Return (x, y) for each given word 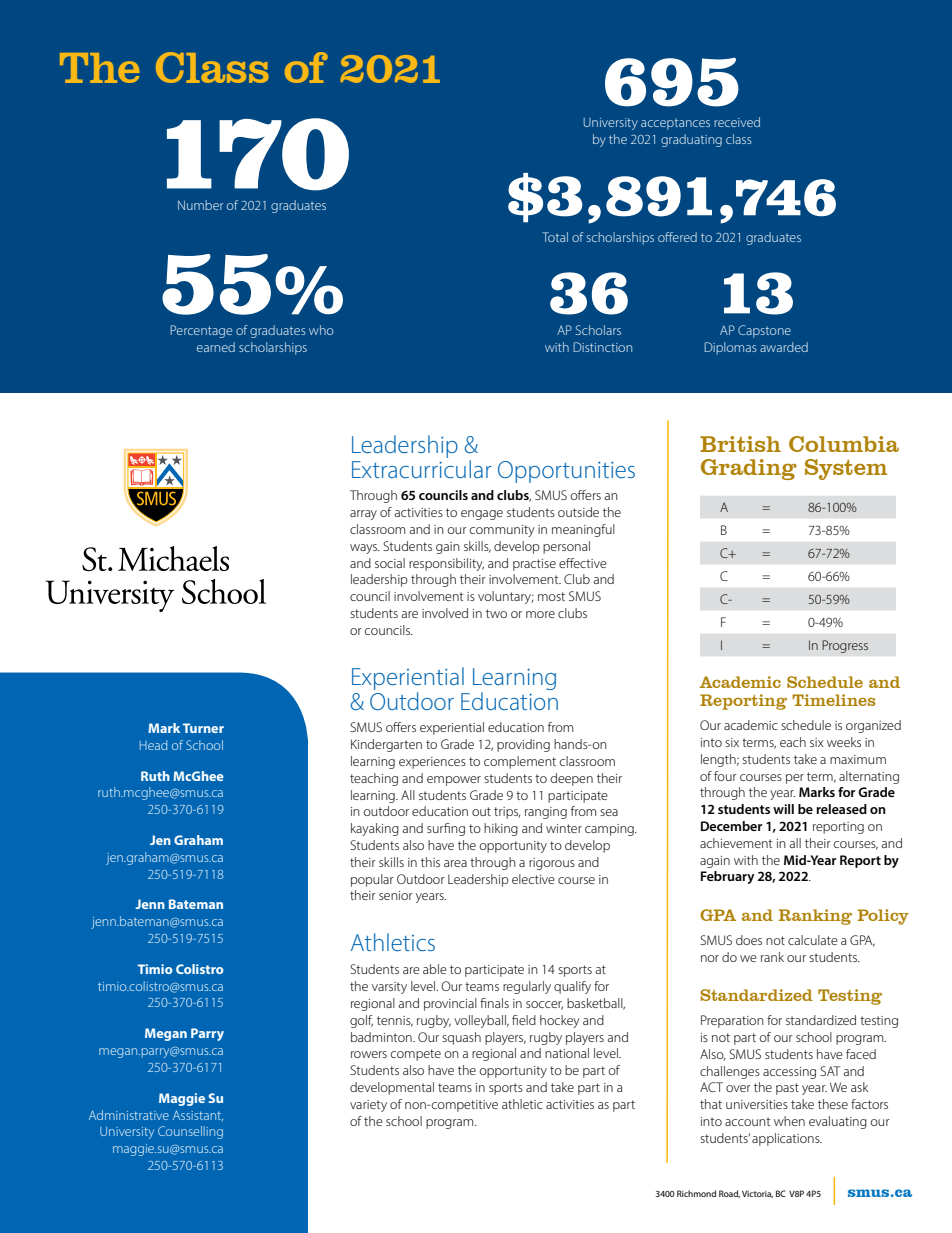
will (783, 809)
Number (200, 205)
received (737, 122)
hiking (501, 829)
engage (482, 515)
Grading (749, 469)
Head (153, 745)
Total (555, 237)
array (363, 515)
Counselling (190, 1132)
